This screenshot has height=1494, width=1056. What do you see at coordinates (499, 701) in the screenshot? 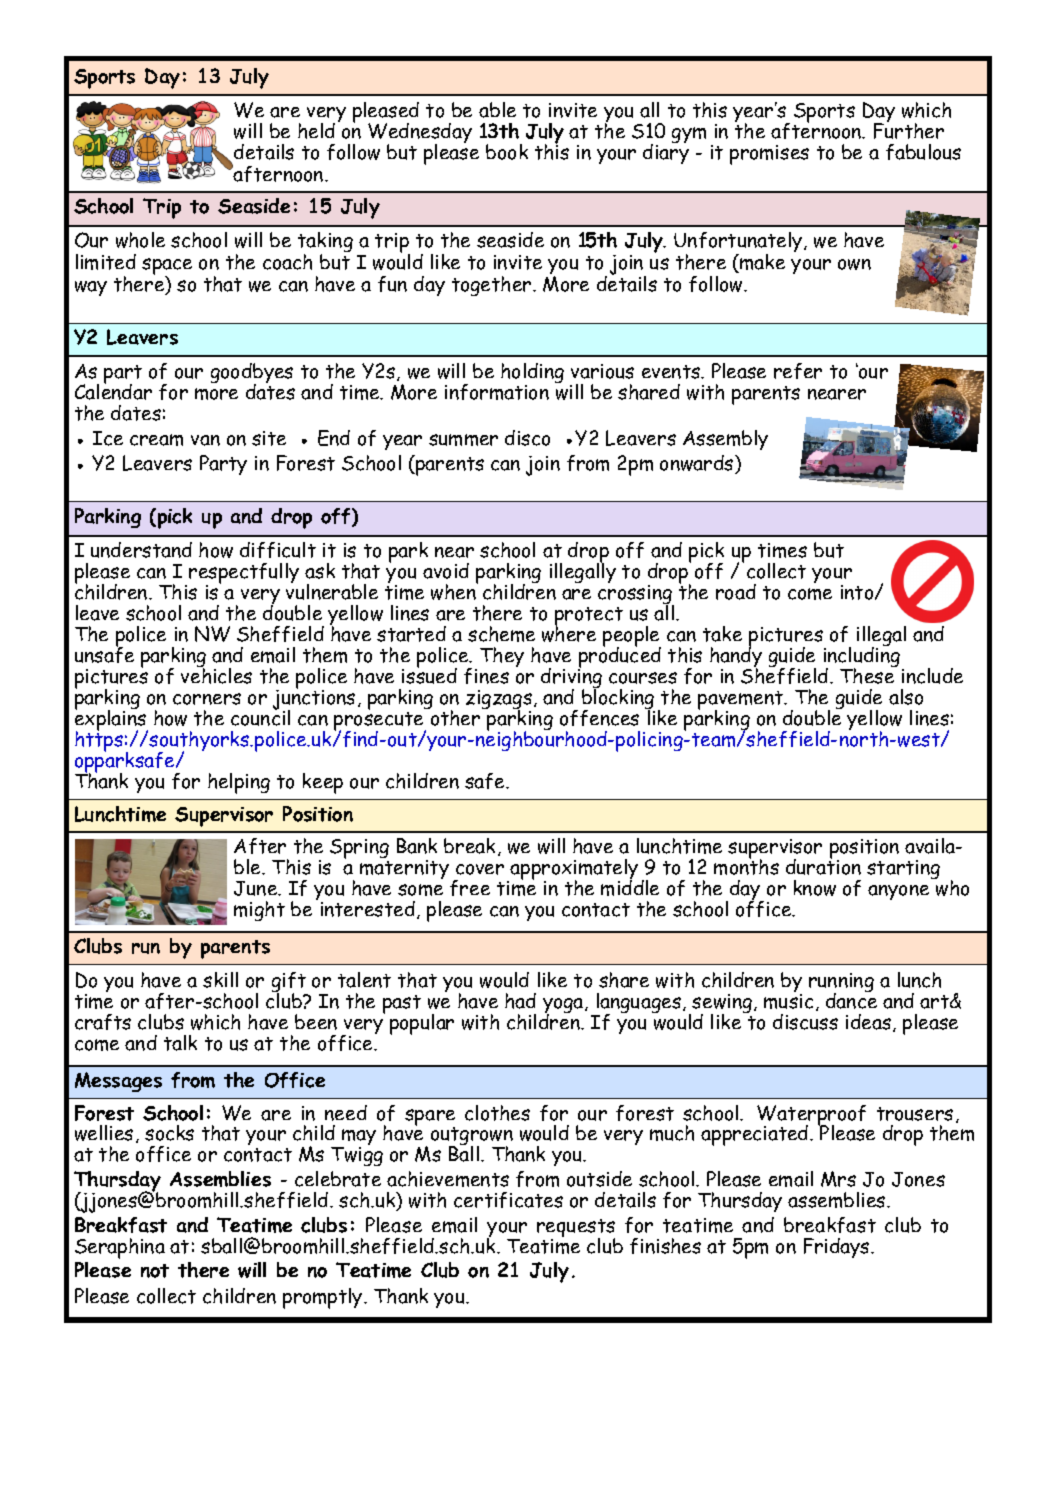
I see `zigzags` at bounding box center [499, 701].
